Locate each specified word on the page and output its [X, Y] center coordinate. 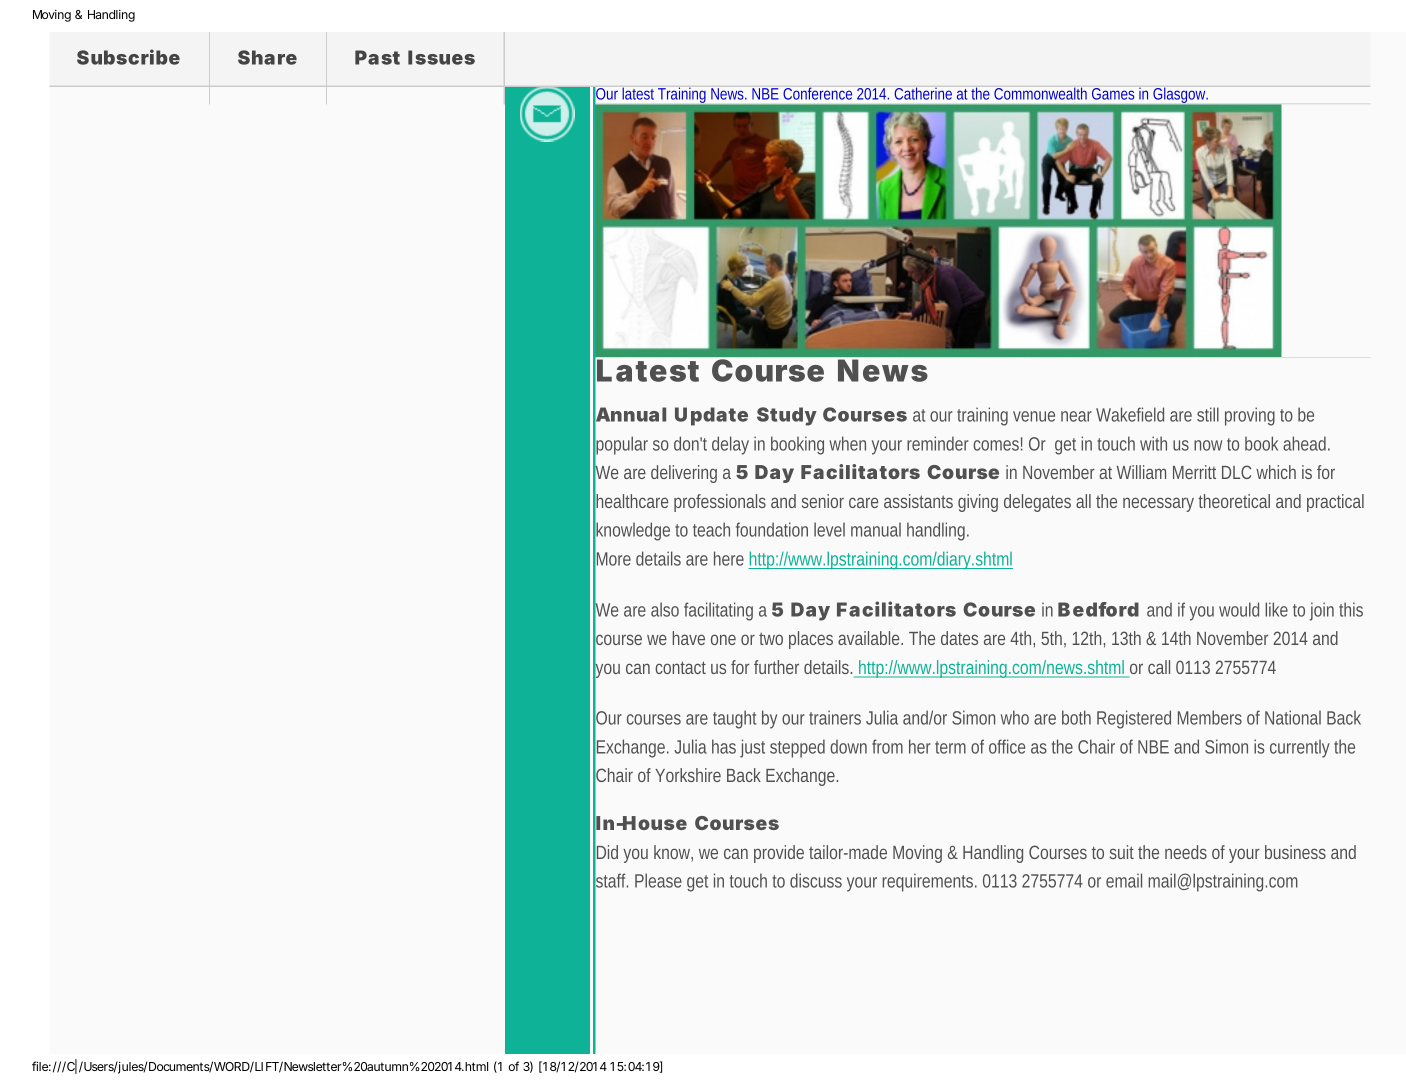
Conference [817, 93]
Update [711, 416]
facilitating [718, 611]
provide [779, 854]
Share [267, 57]
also [665, 609]
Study [787, 416]
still [1208, 414]
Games [1113, 94]
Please [658, 880]
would [1239, 609]
